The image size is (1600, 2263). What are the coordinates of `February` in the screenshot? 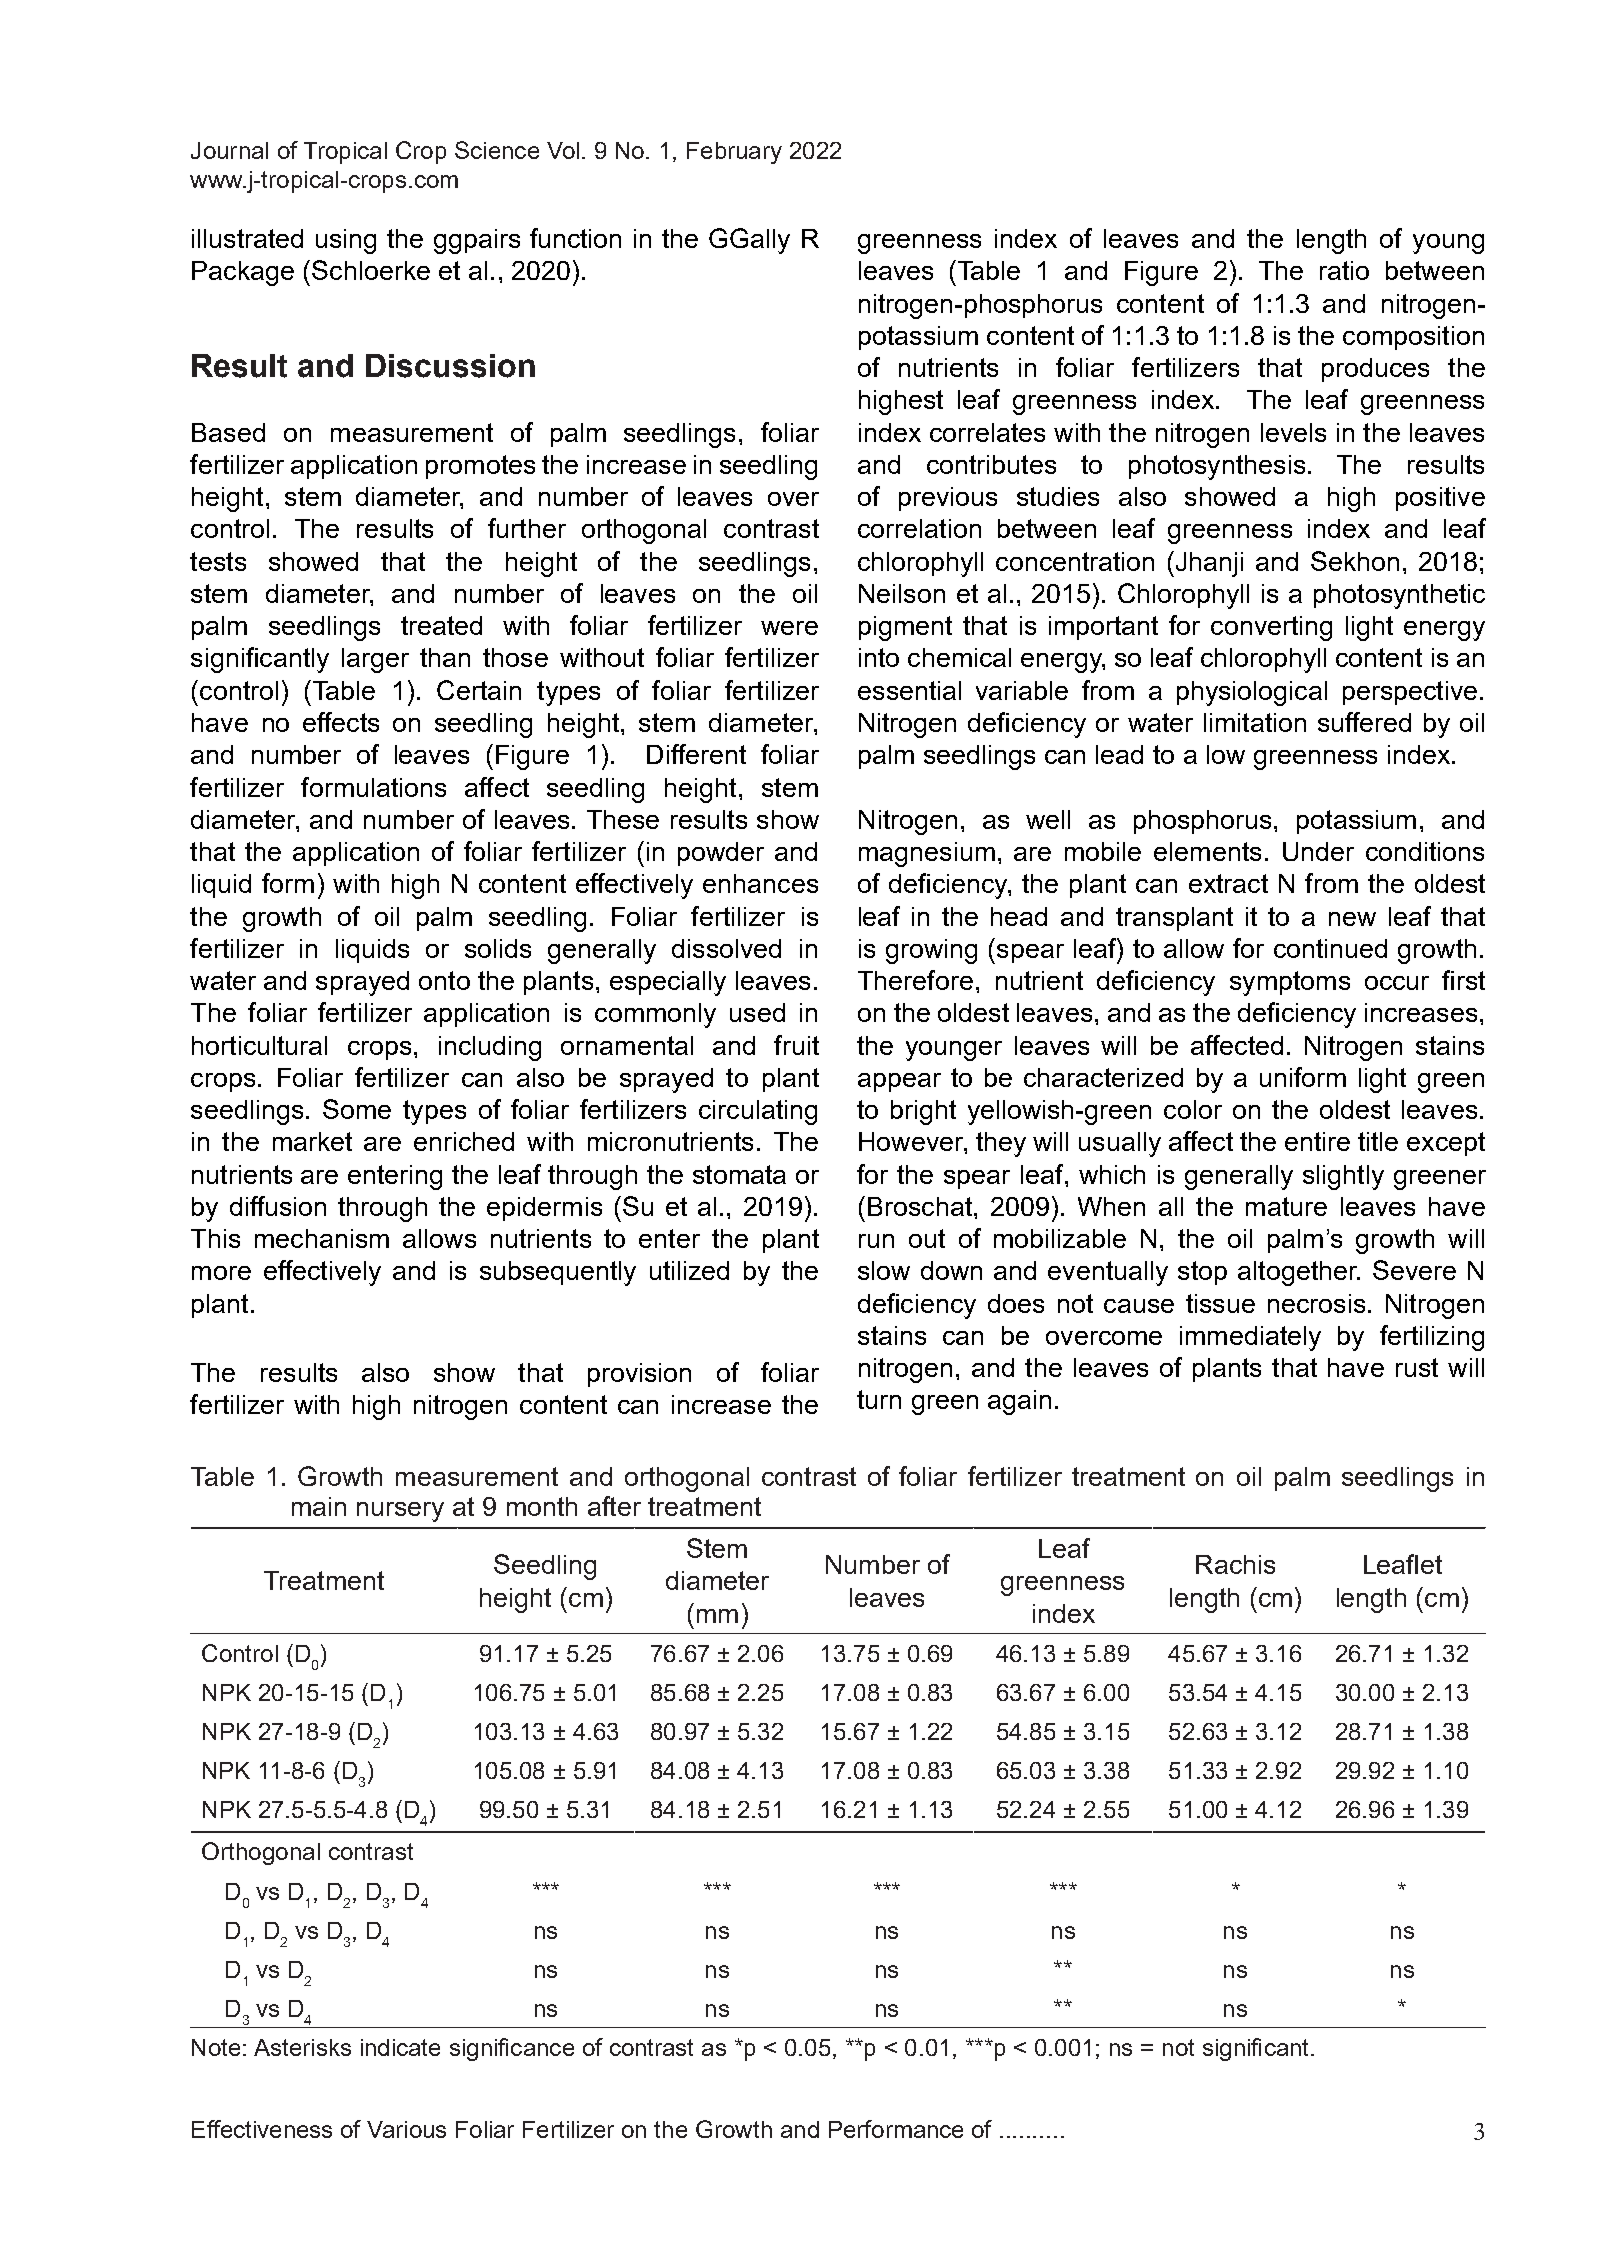 It's located at (734, 153).
